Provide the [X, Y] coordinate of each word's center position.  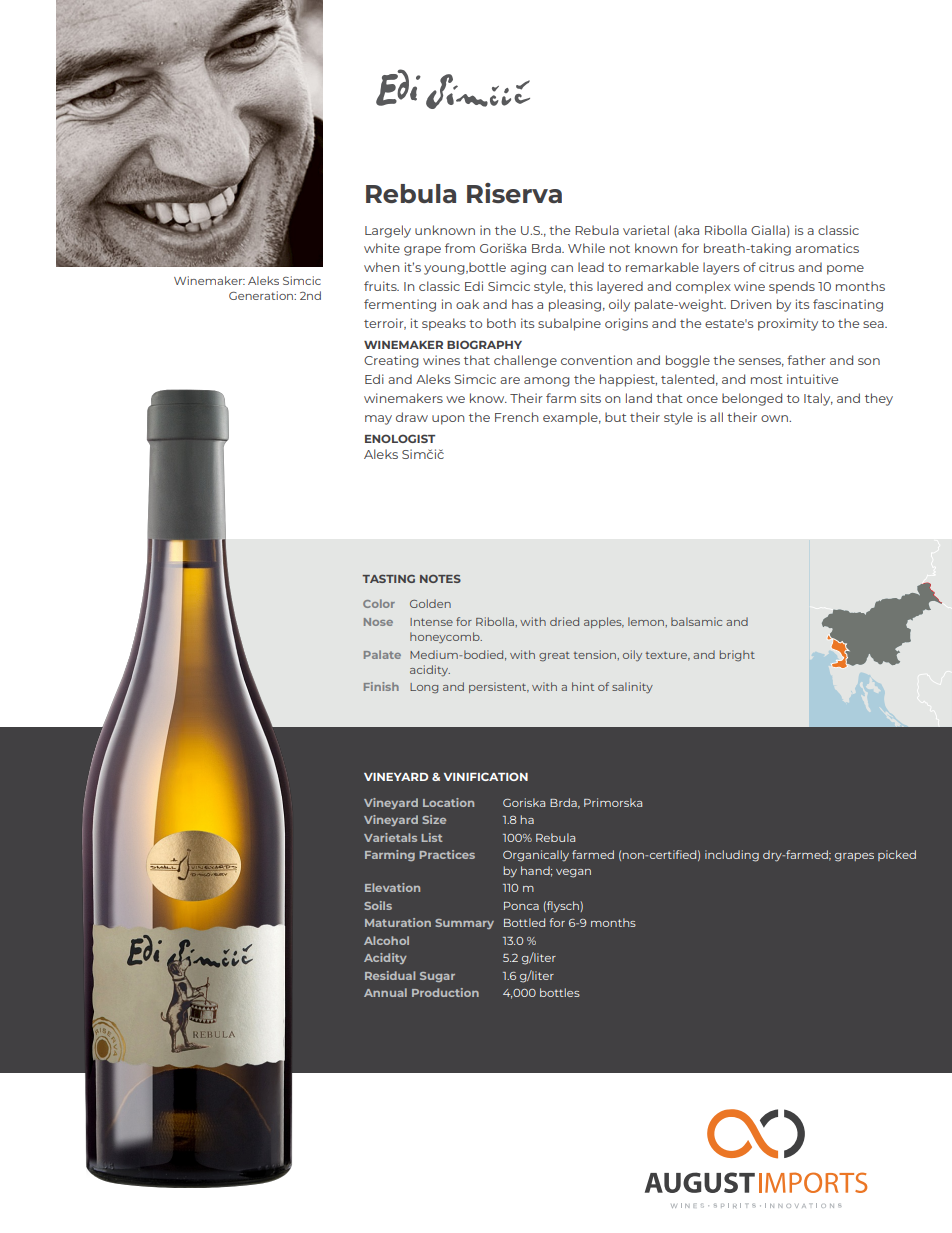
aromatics [827, 248]
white [382, 248]
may [378, 420]
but [616, 417]
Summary [464, 924]
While [586, 248]
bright [737, 656]
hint [583, 686]
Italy [818, 399]
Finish [381, 686]
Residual [390, 975]
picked [897, 855]
